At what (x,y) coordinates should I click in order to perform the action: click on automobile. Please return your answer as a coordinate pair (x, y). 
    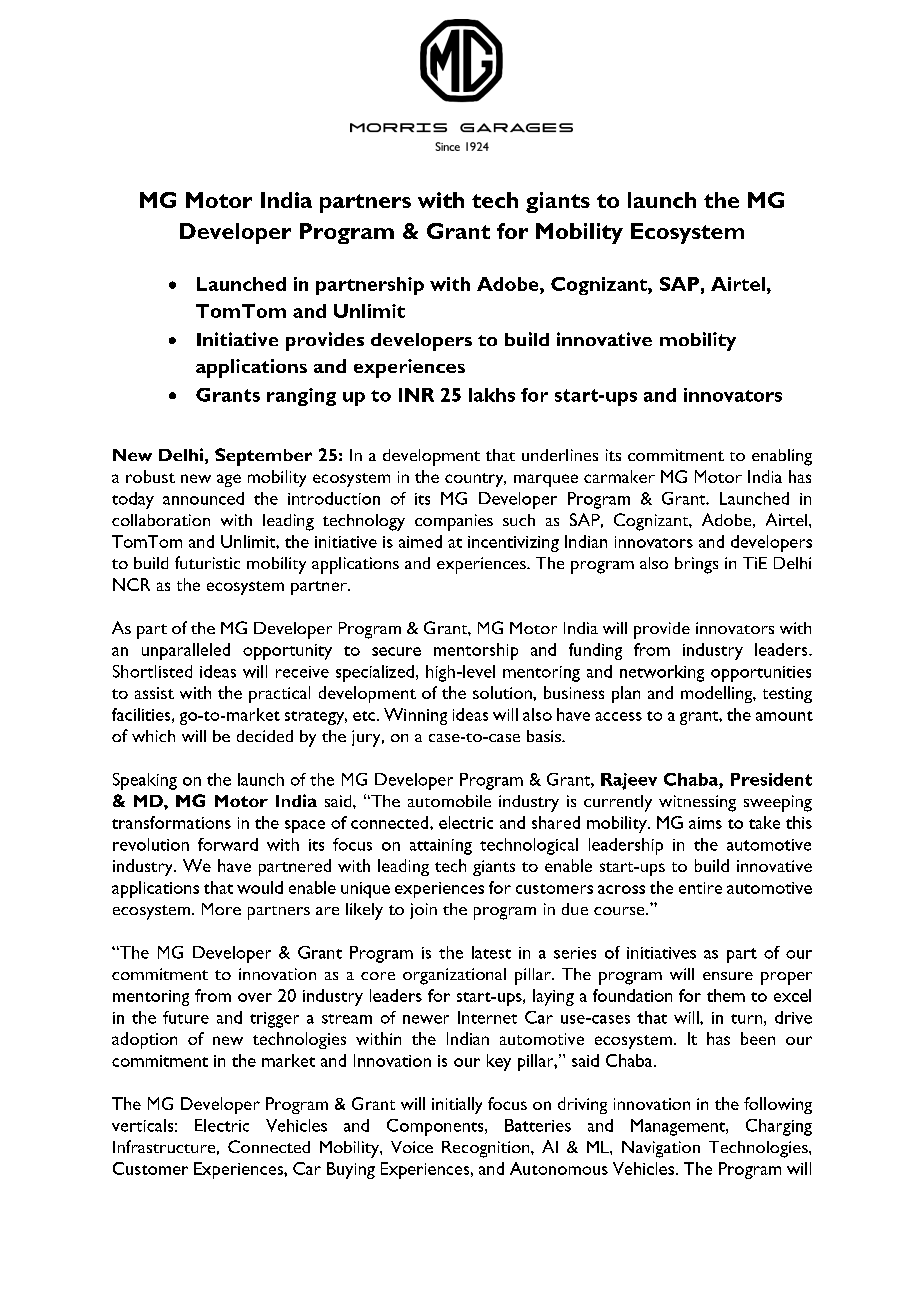
    Looking at the image, I should click on (449, 801).
